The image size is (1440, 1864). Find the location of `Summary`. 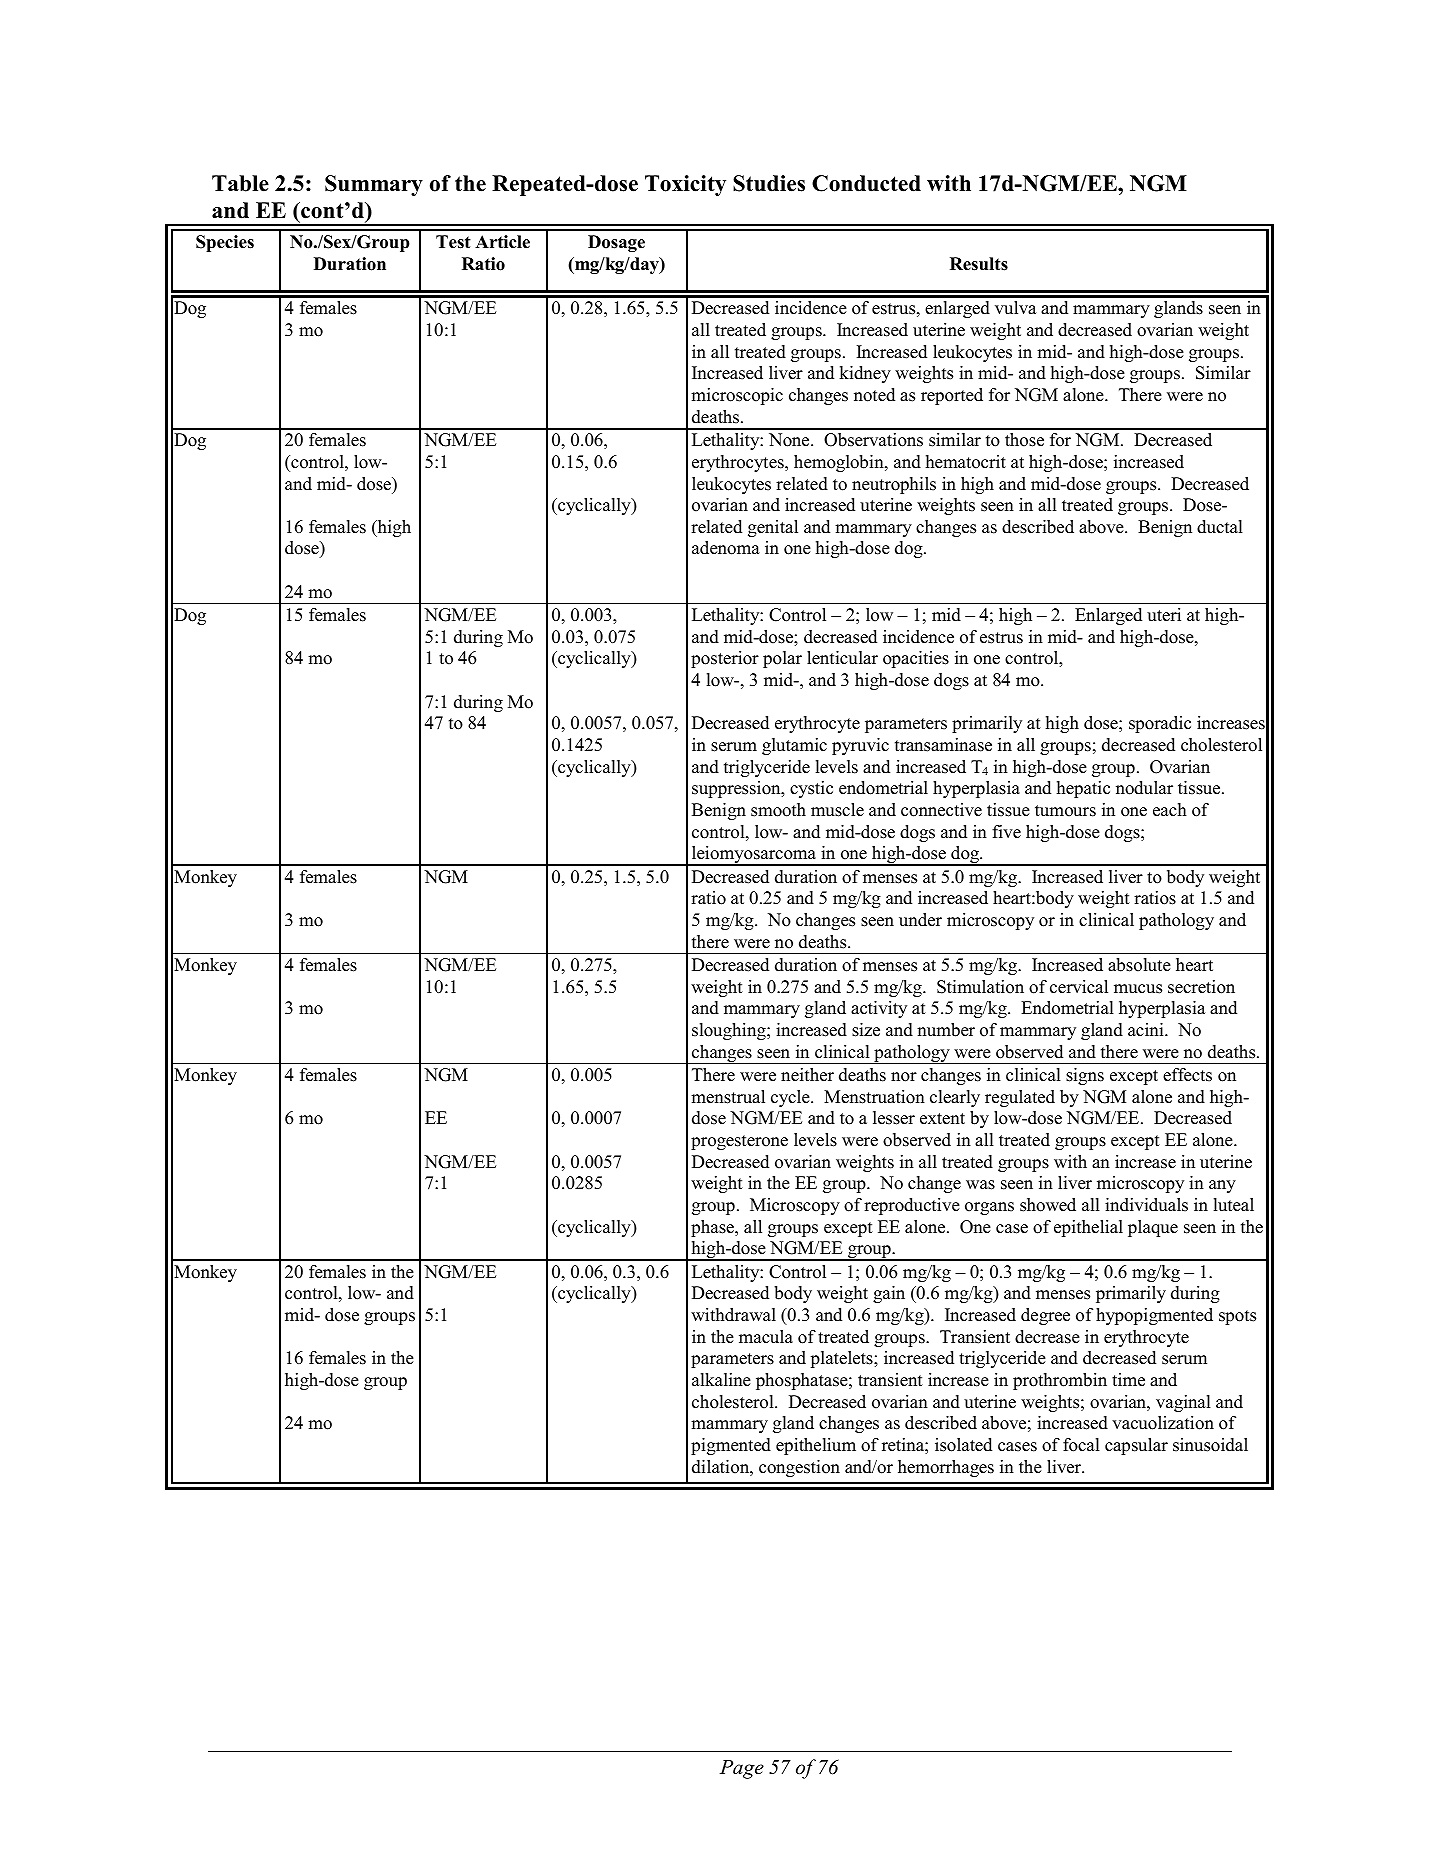

Summary is located at coordinates (374, 185).
